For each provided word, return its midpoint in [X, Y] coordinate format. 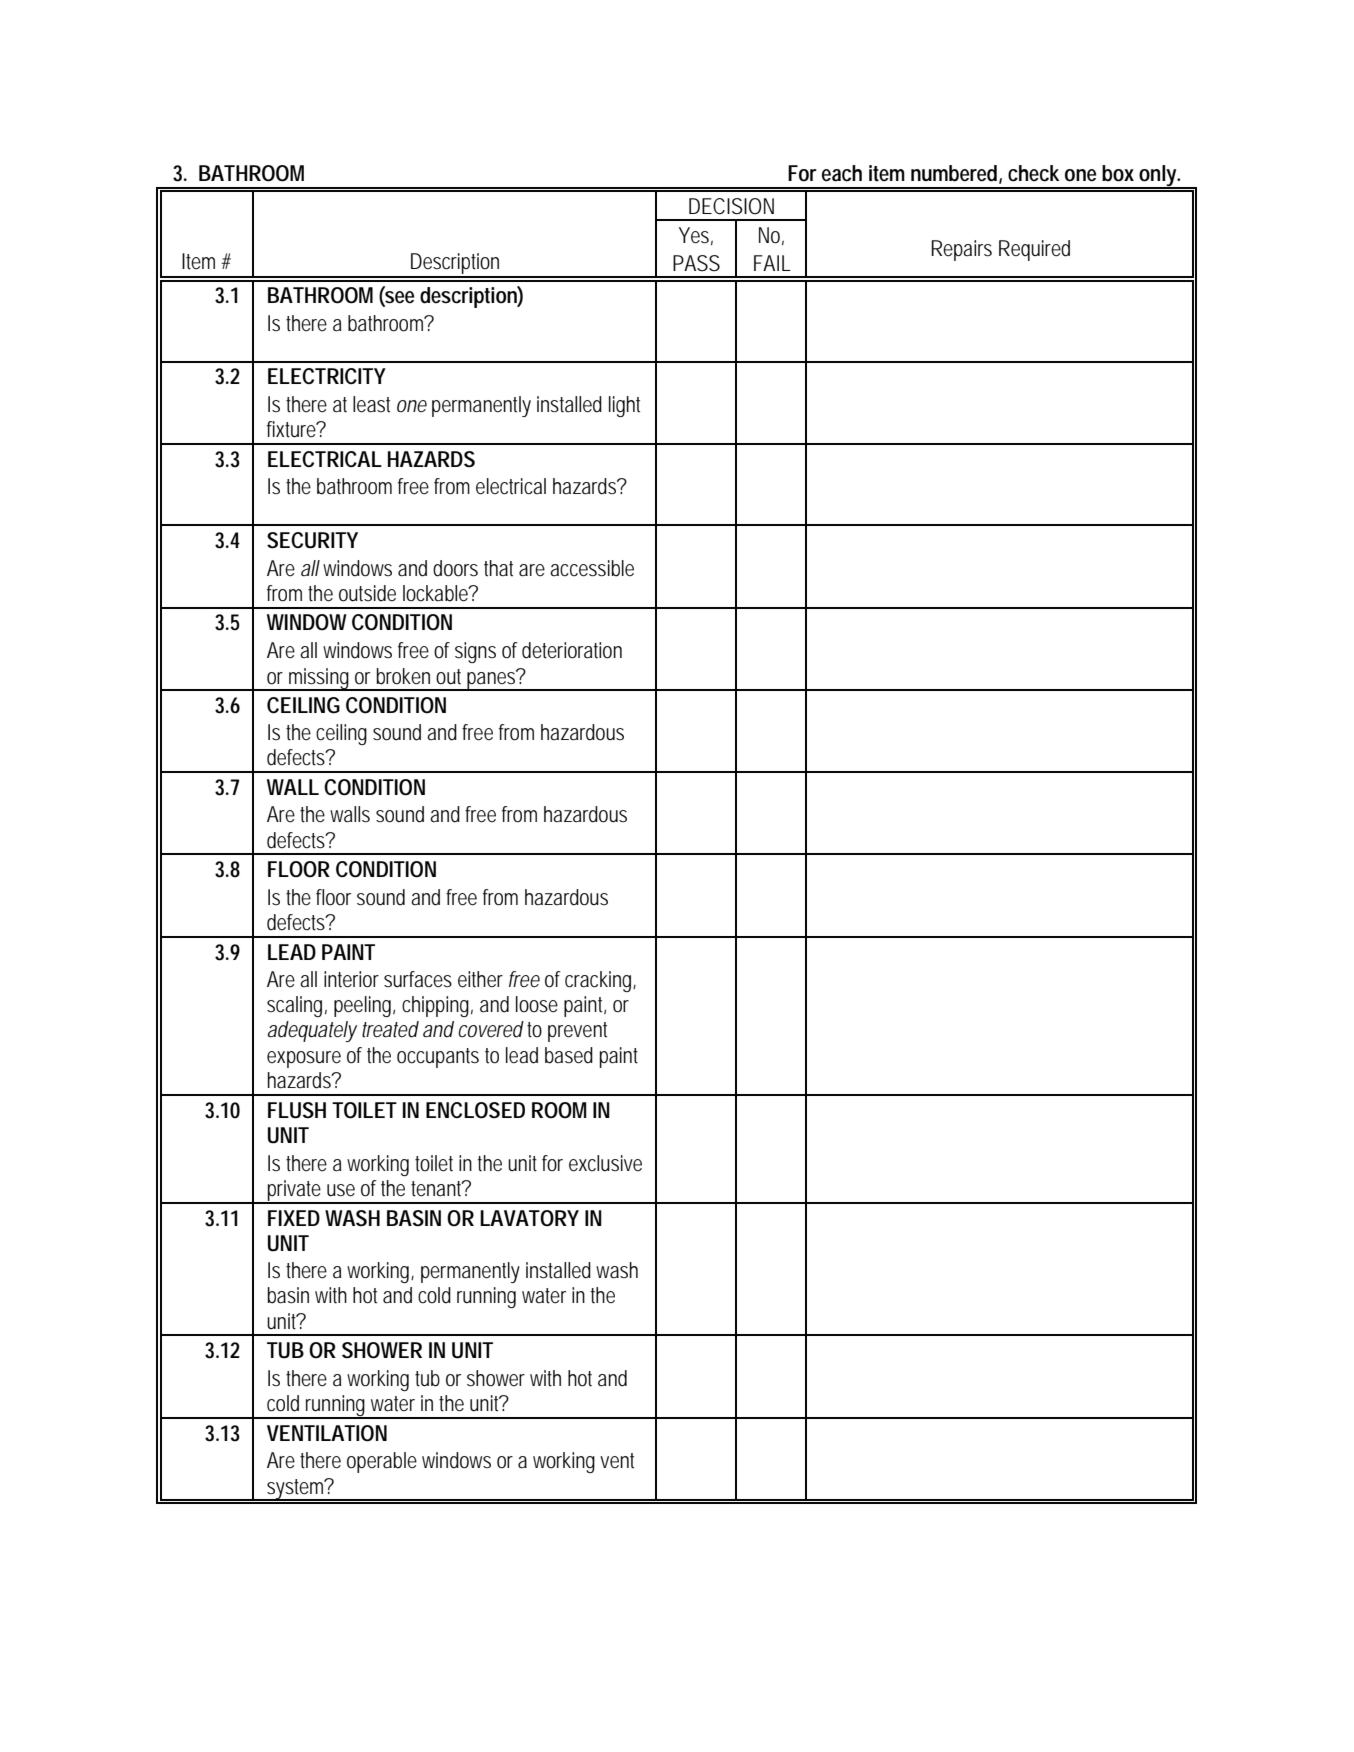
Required [1034, 250]
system [294, 1490]
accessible [592, 568]
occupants [438, 1058]
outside [367, 593]
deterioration [572, 650]
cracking [598, 981]
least [371, 404]
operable [382, 1462]
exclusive [605, 1163]
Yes [694, 235]
